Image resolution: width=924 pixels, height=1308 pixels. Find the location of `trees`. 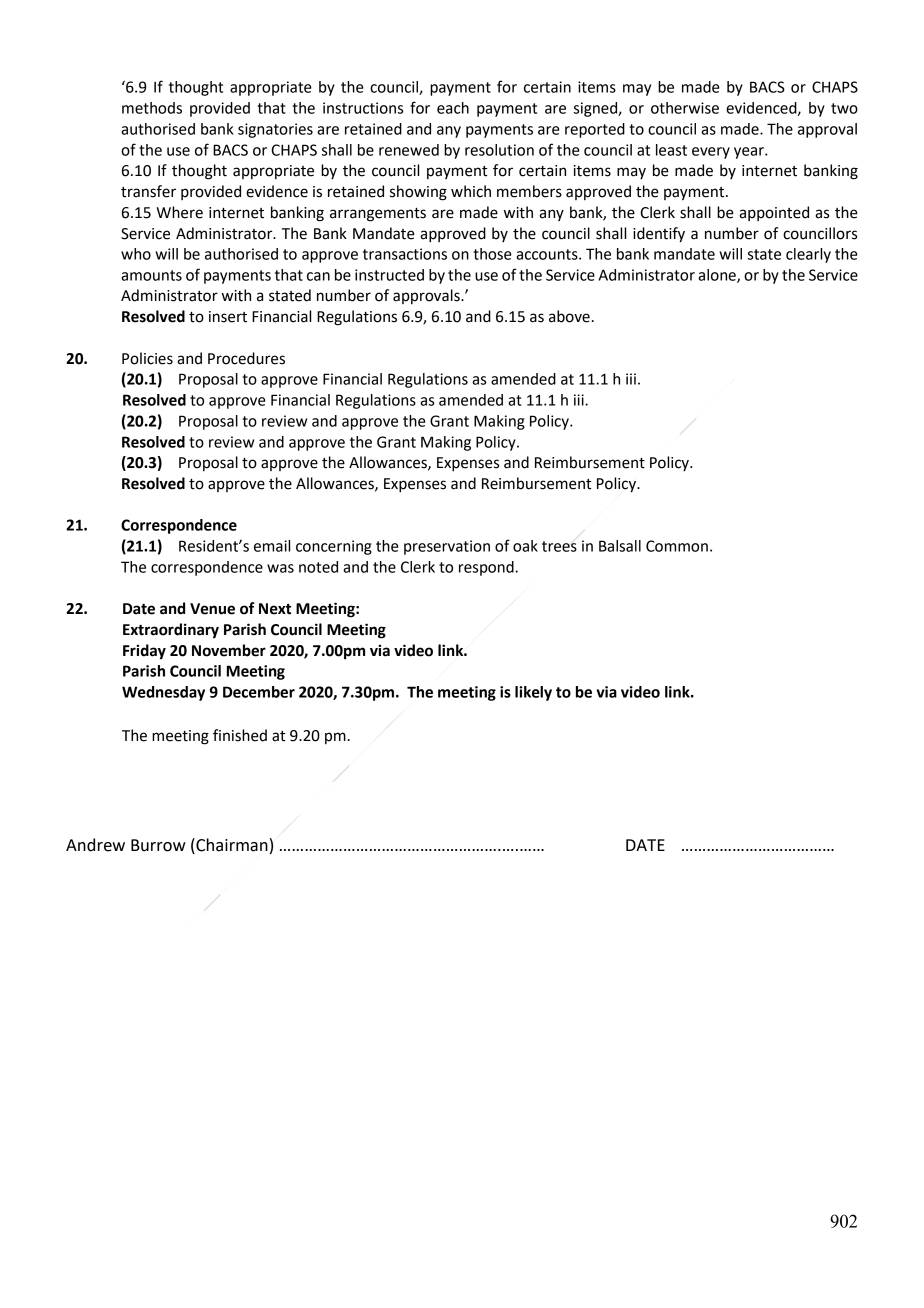

trees is located at coordinates (559, 546).
